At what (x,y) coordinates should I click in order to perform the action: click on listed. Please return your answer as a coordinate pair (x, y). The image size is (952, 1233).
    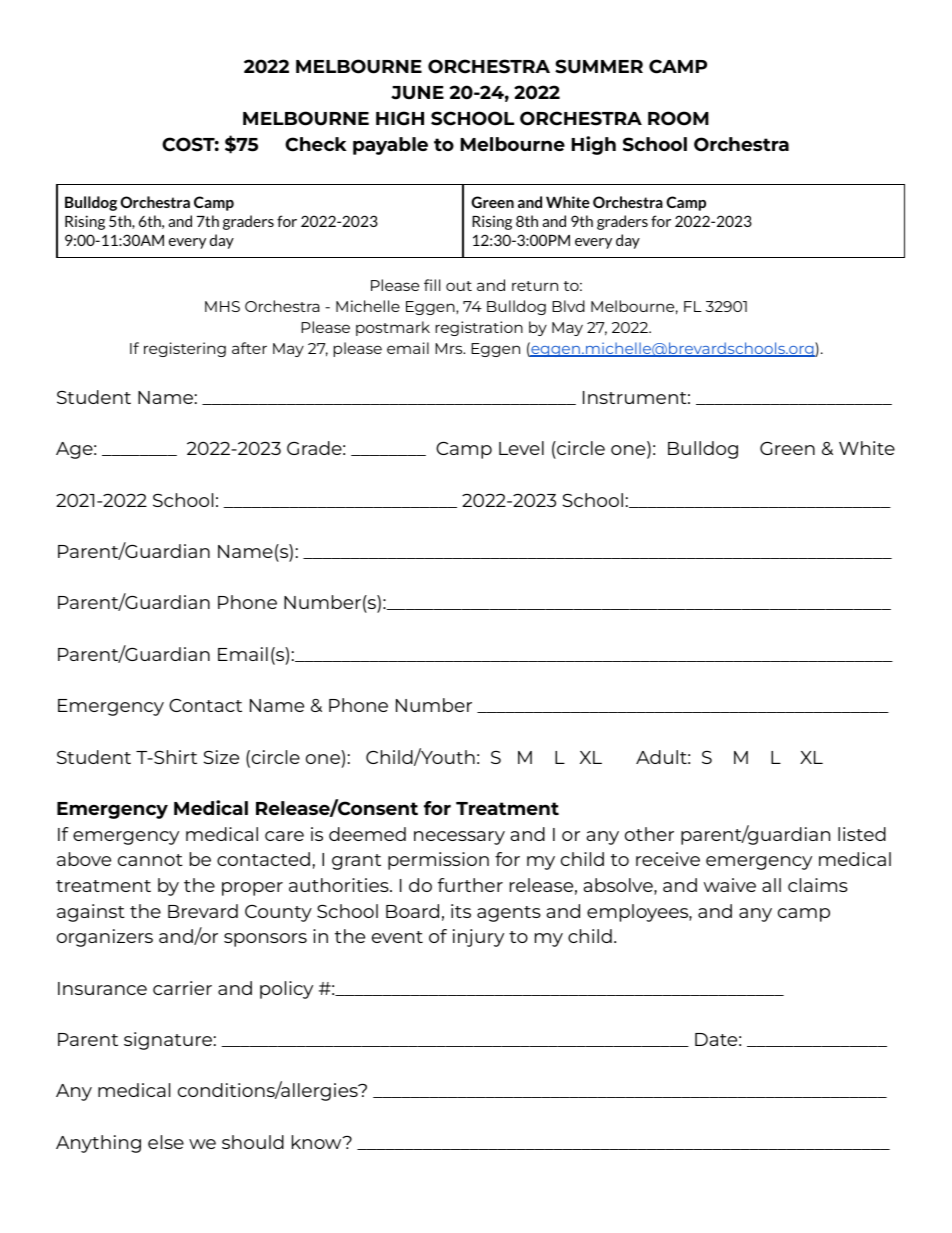
    Looking at the image, I should click on (862, 834).
